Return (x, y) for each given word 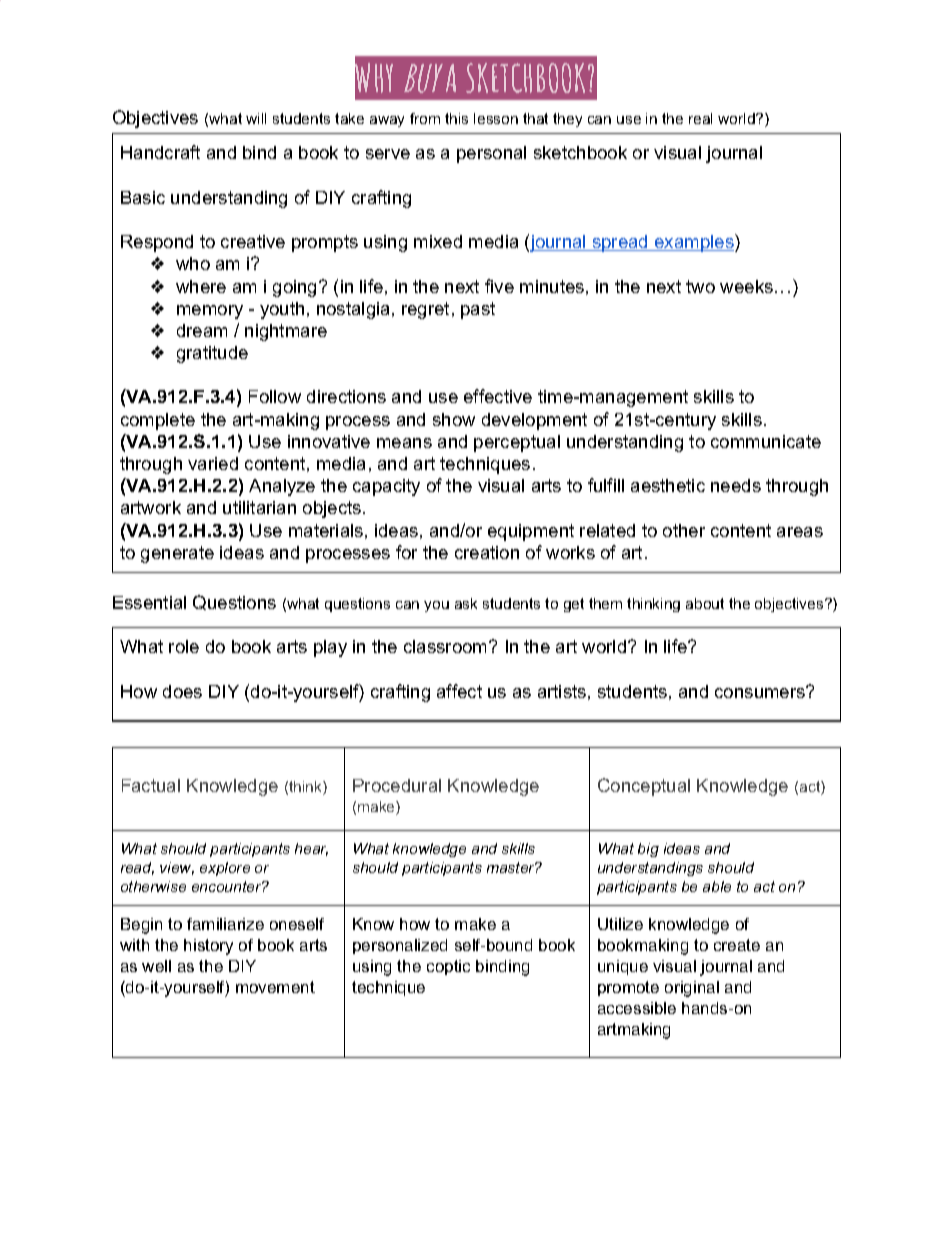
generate (177, 554)
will (256, 118)
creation (487, 552)
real (700, 118)
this (456, 118)
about (705, 603)
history (208, 947)
